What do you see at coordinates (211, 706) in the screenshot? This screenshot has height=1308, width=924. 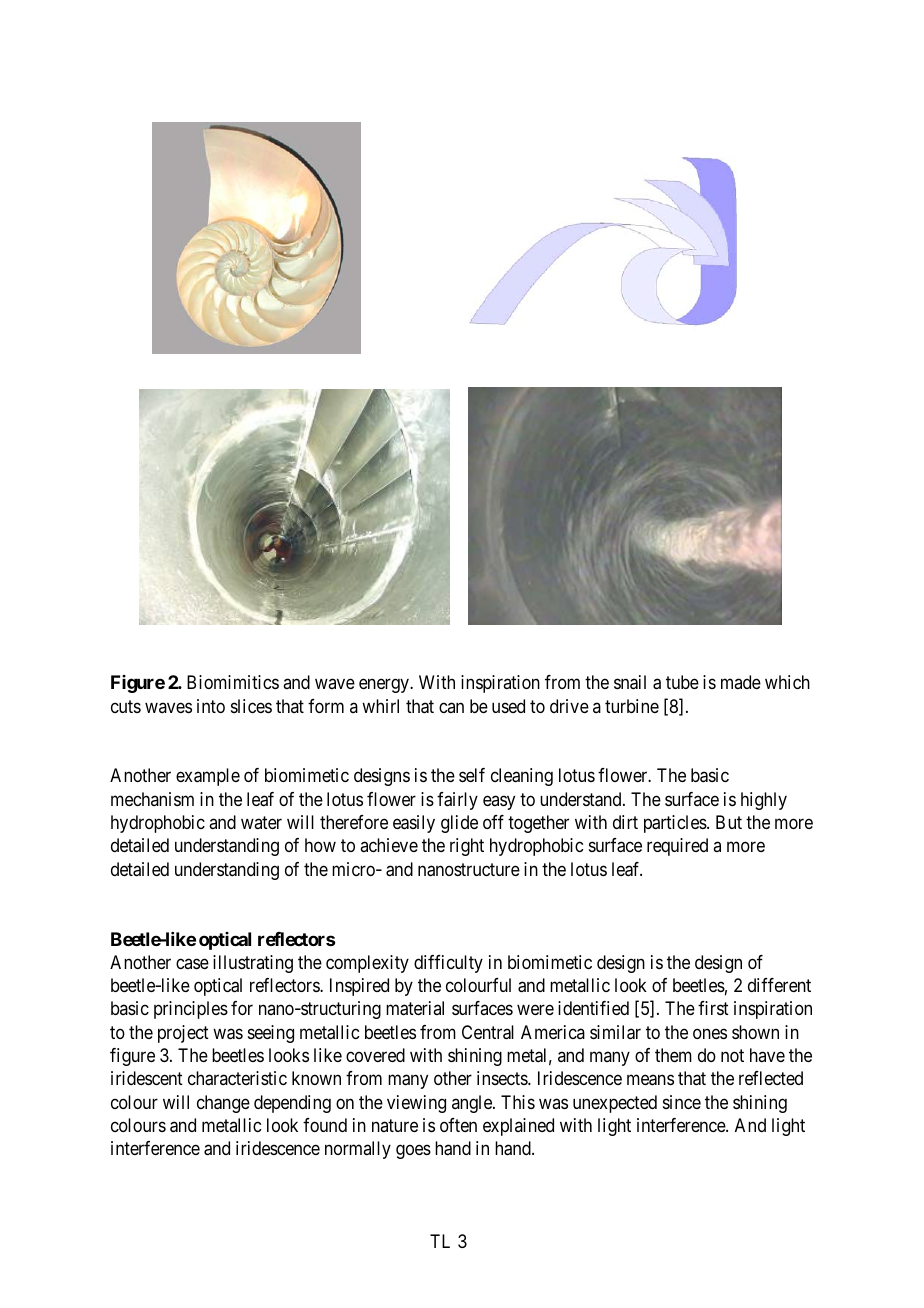 I see `into` at bounding box center [211, 706].
